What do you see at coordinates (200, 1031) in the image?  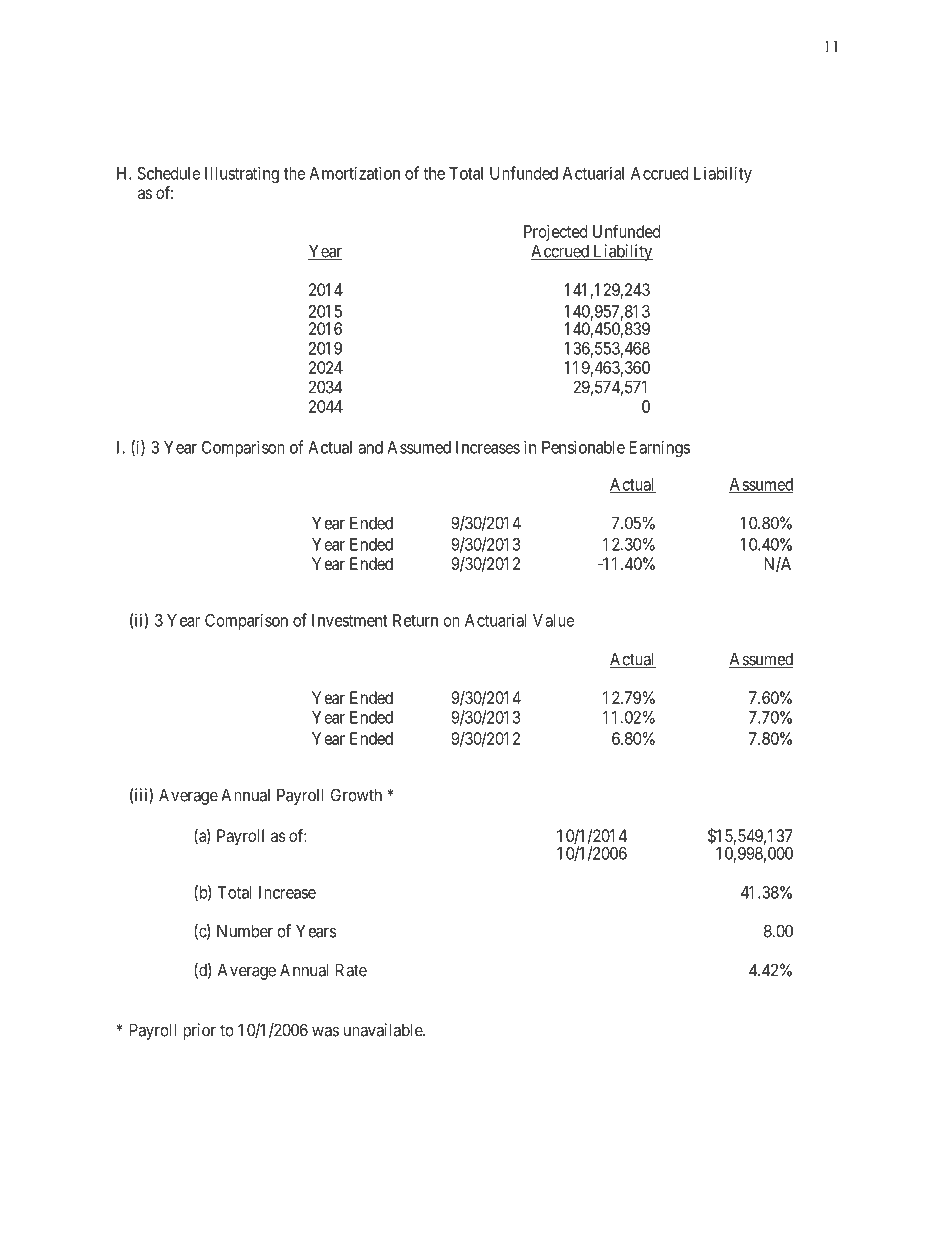 I see `prior` at bounding box center [200, 1031].
